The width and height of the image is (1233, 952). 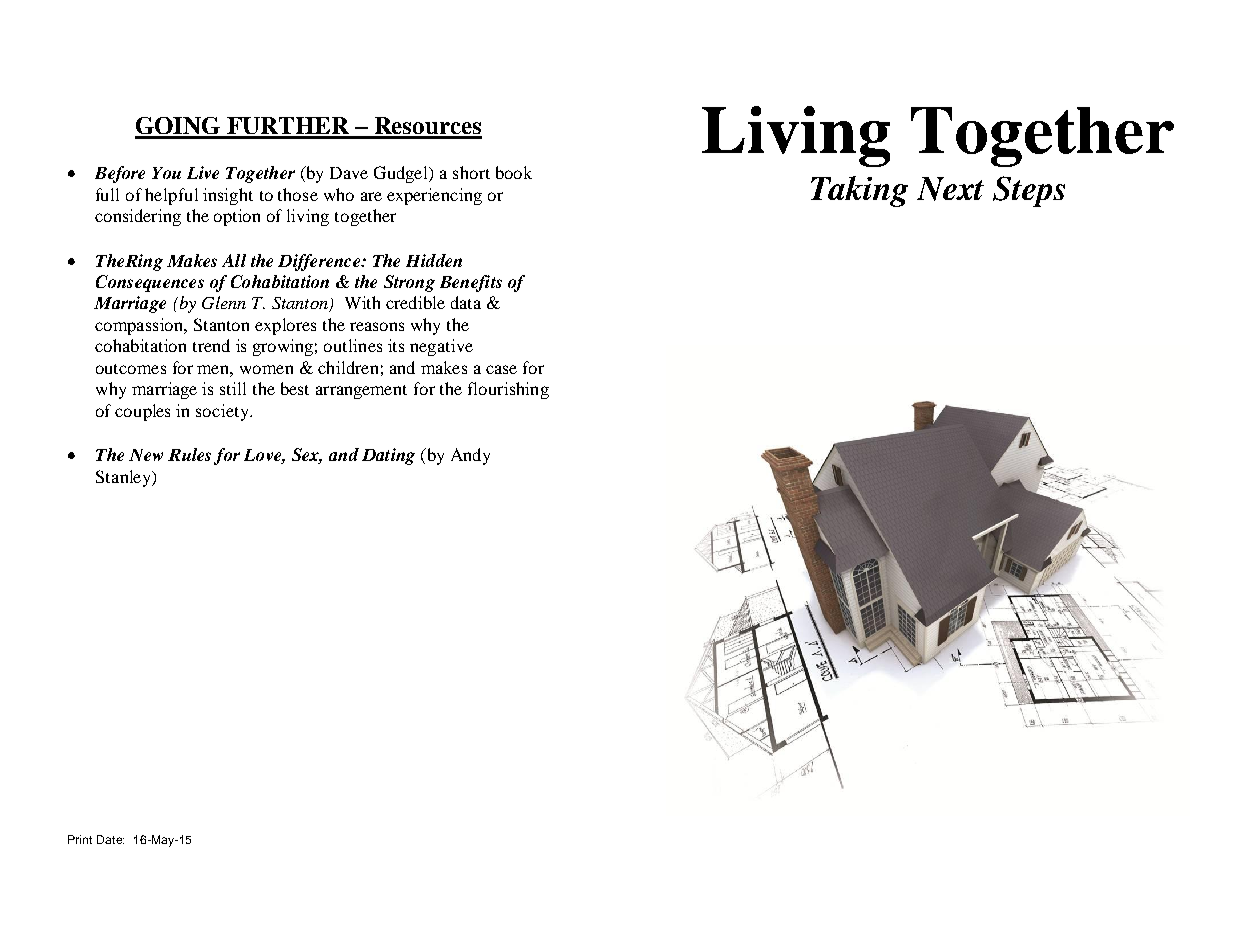 I want to click on Next, so click(x=950, y=189).
